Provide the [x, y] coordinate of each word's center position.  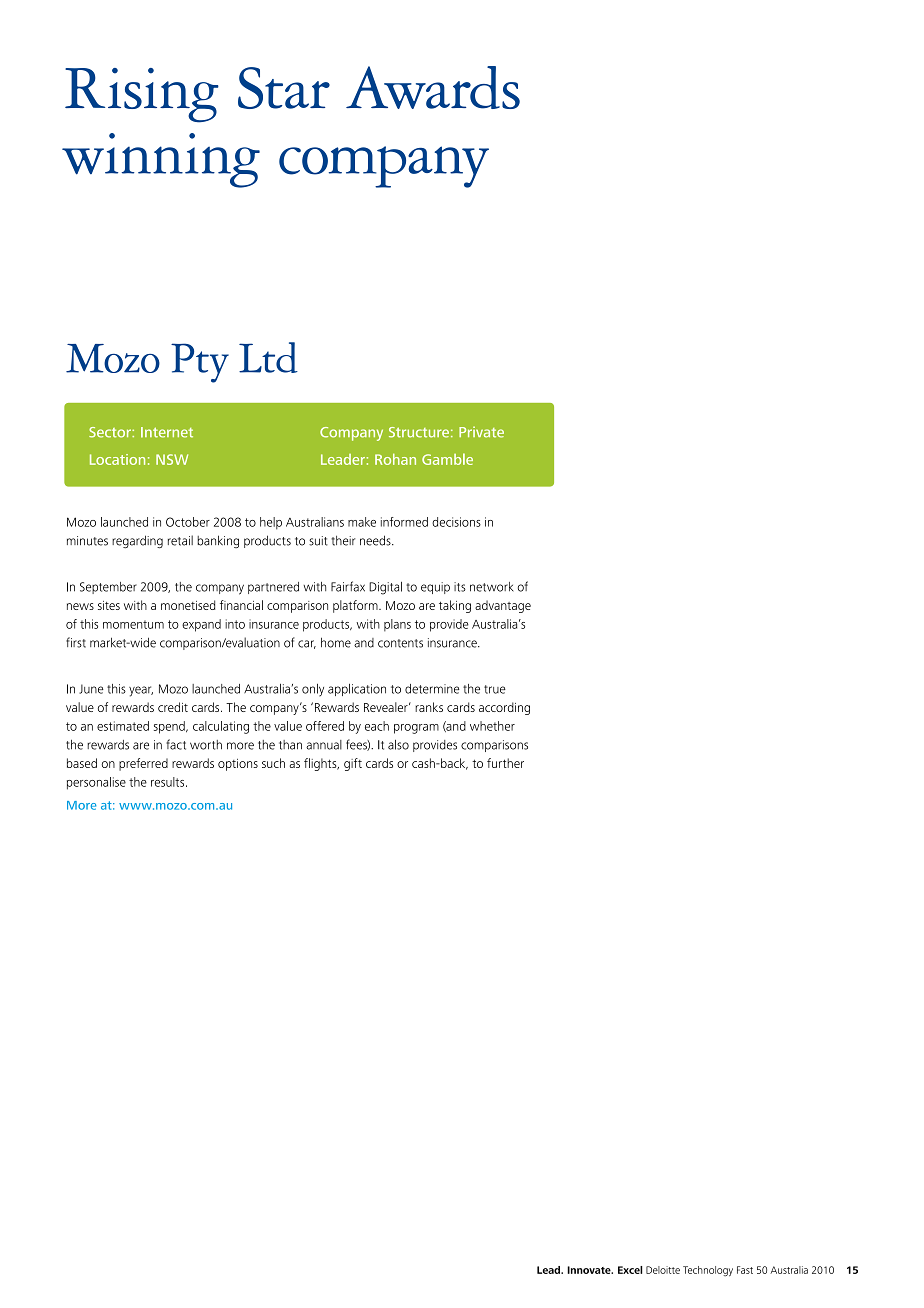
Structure [419, 432]
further [505, 763]
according [504, 708]
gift [353, 764]
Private [481, 432]
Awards [433, 87]
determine [432, 689]
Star [284, 88]
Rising [142, 95]
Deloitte [663, 1270]
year [141, 691]
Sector [111, 432]
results [169, 782]
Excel [630, 1270]
